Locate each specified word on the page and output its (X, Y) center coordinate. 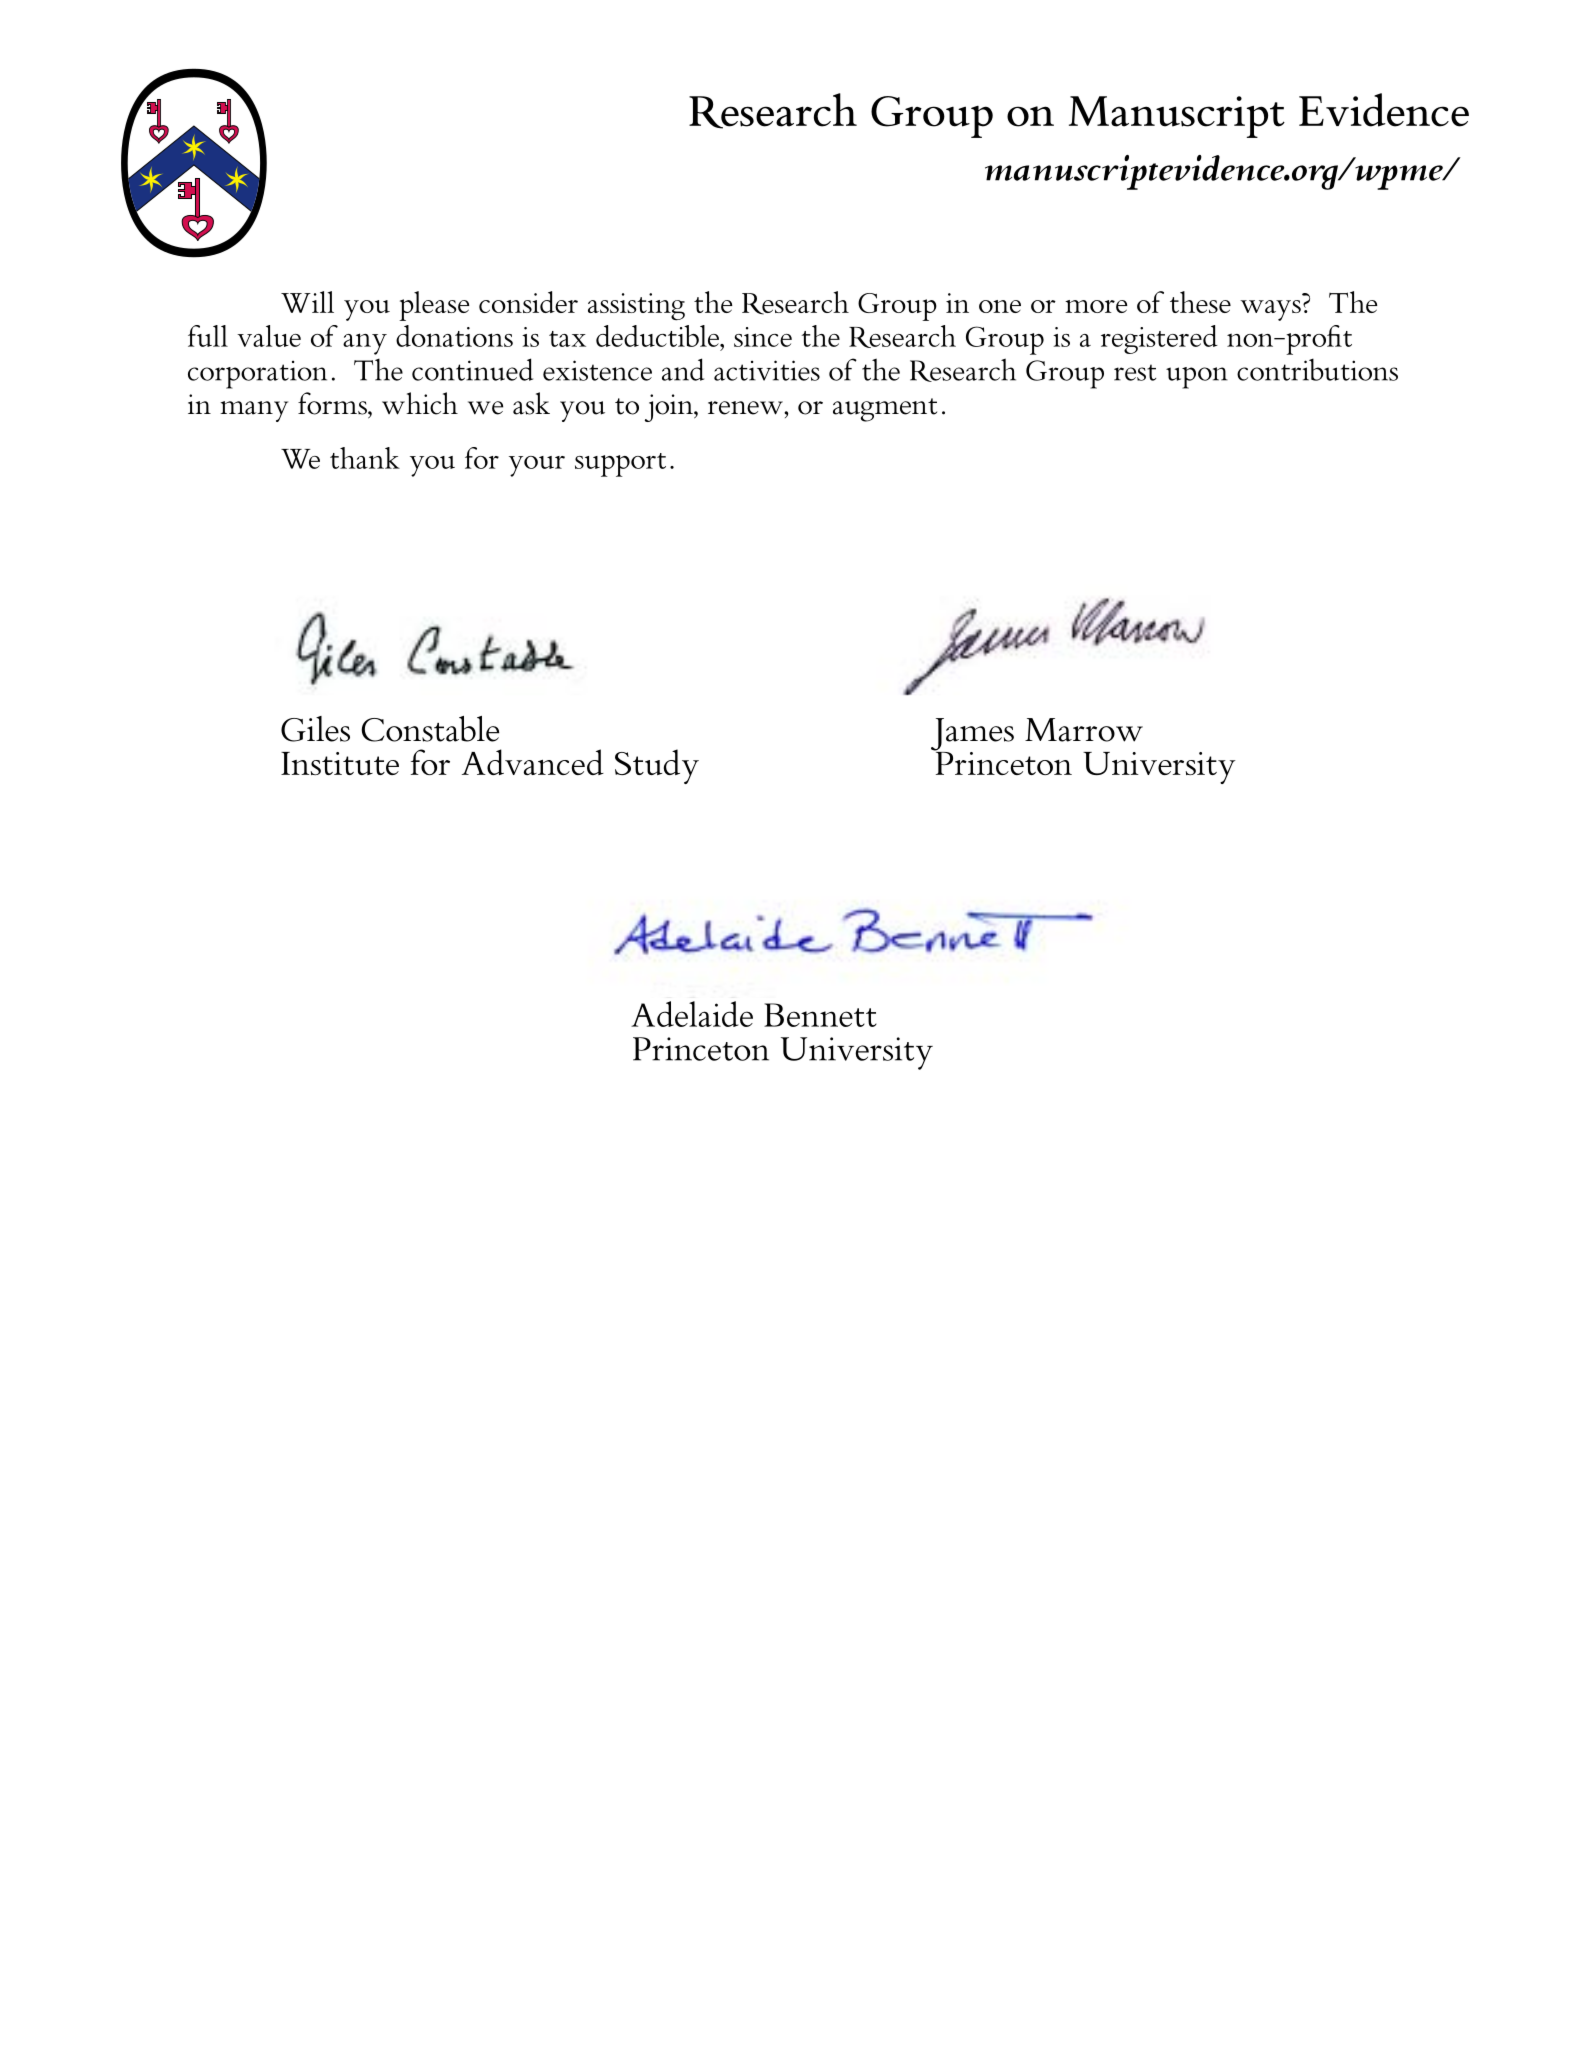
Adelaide (692, 1014)
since (763, 337)
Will (307, 302)
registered (1159, 339)
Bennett (820, 1015)
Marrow (1084, 730)
